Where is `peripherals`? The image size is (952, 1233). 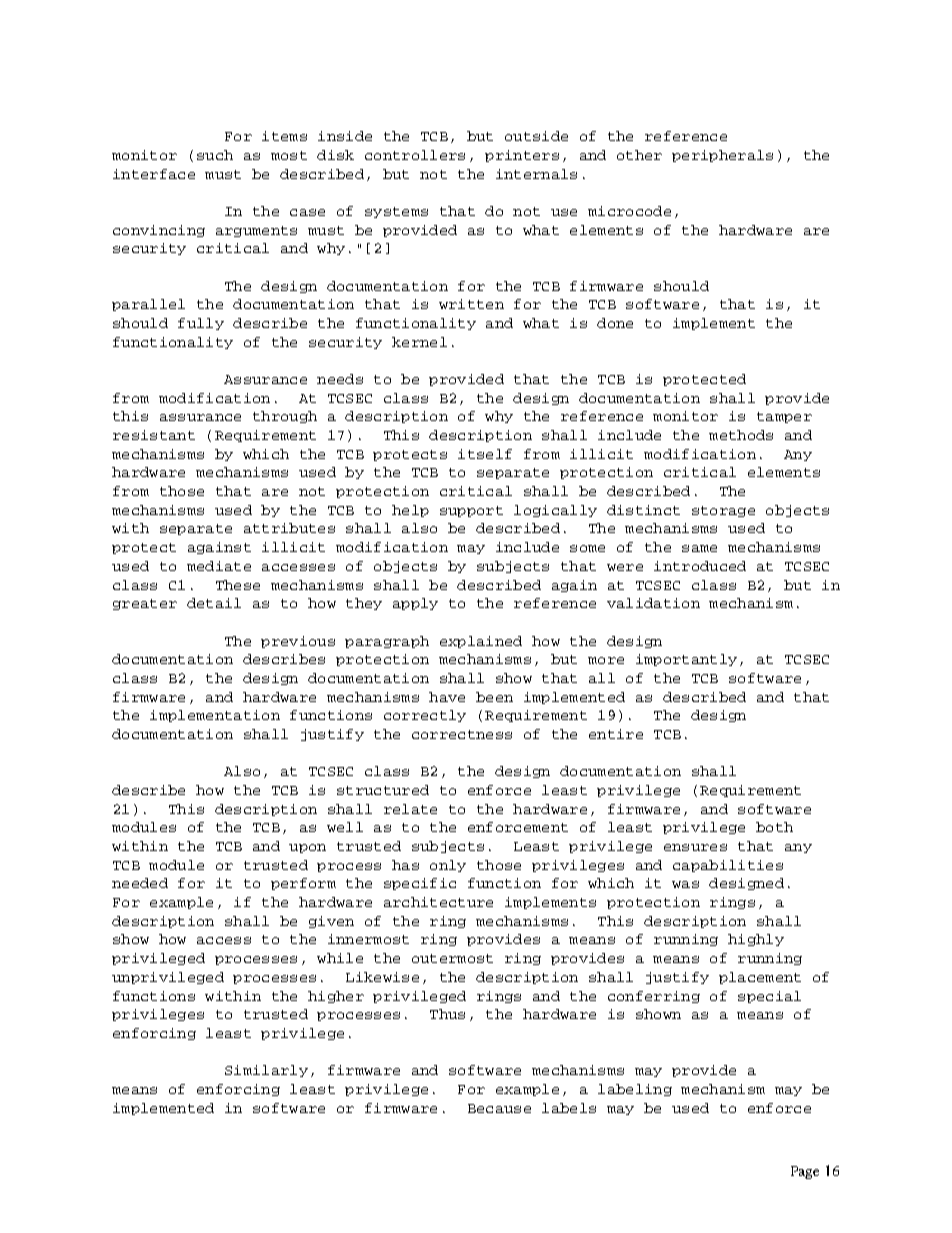
peripherals is located at coordinates (722, 156).
